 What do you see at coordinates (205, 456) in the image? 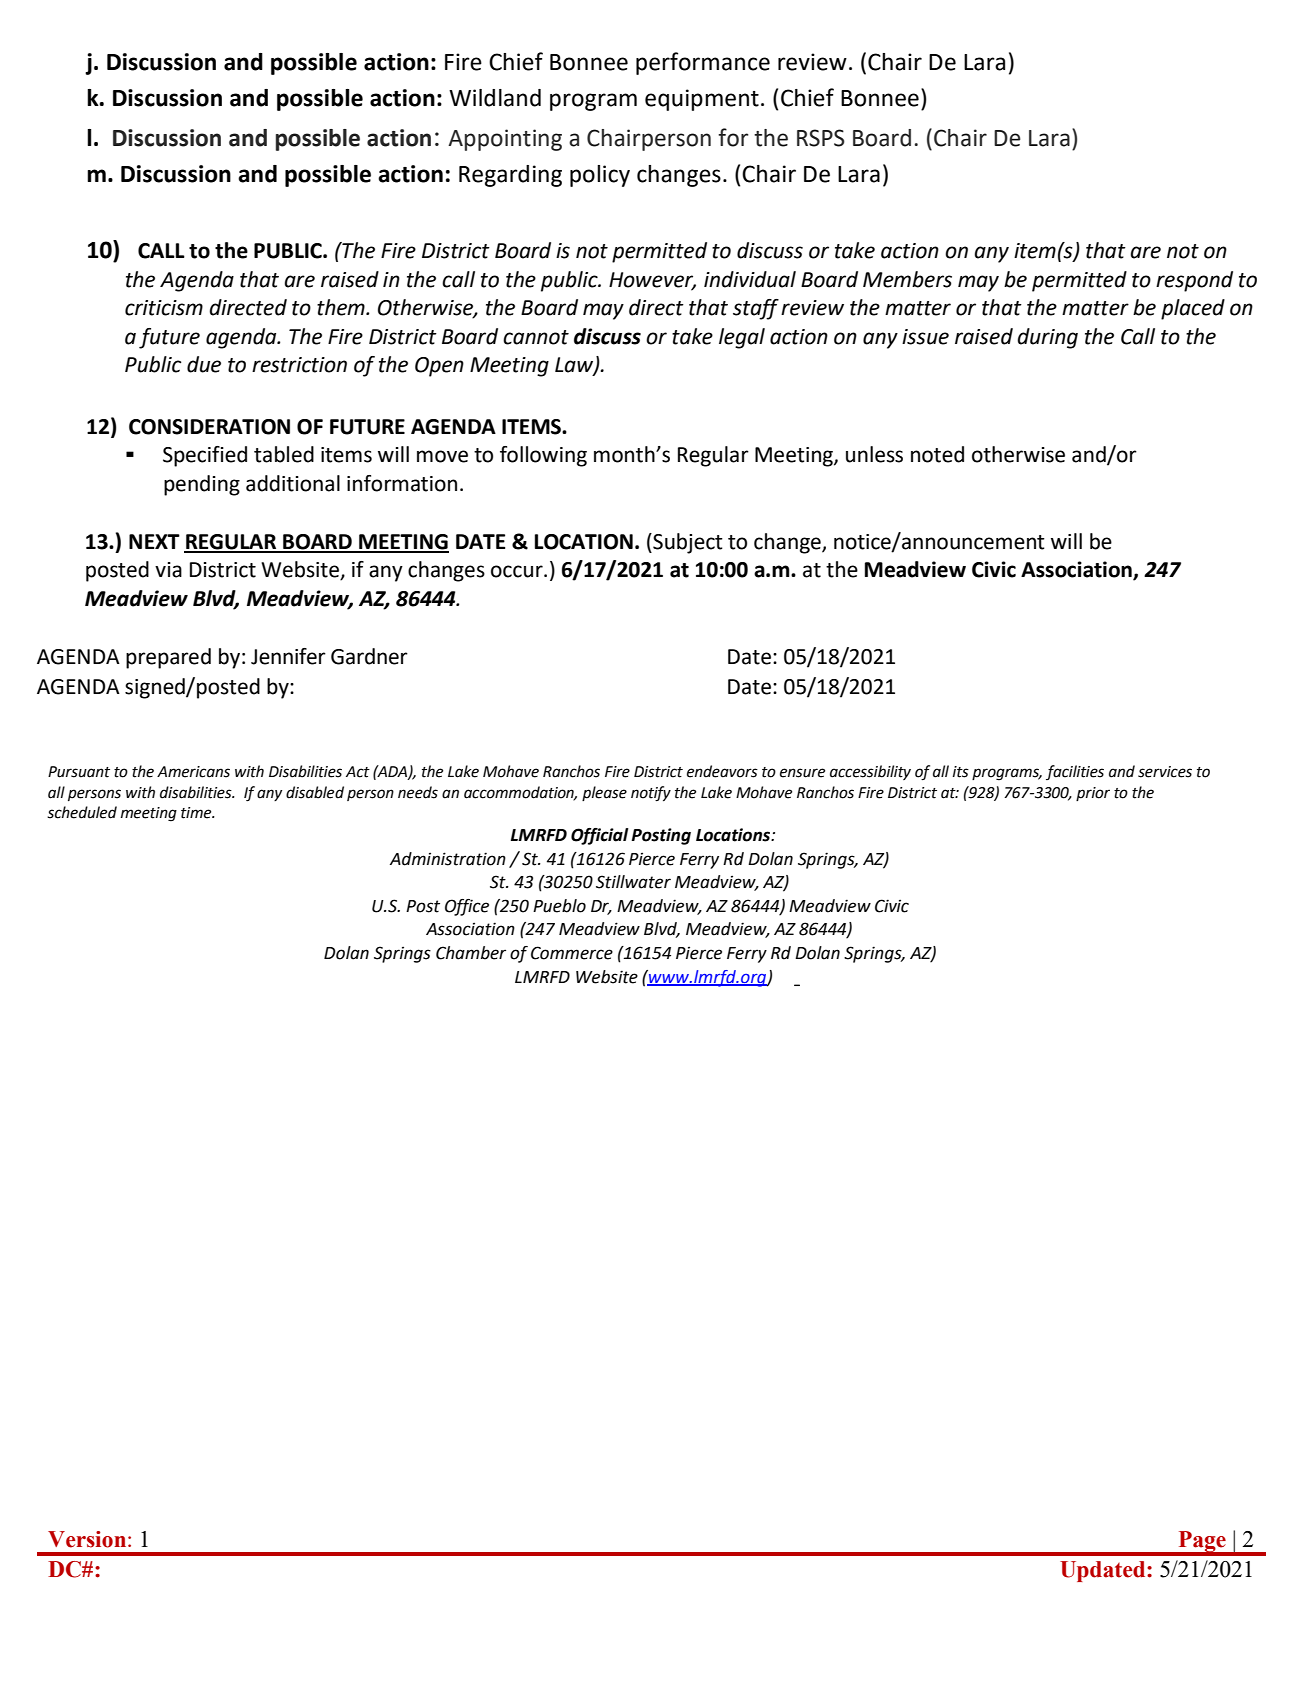
I see `Specified` at bounding box center [205, 456].
